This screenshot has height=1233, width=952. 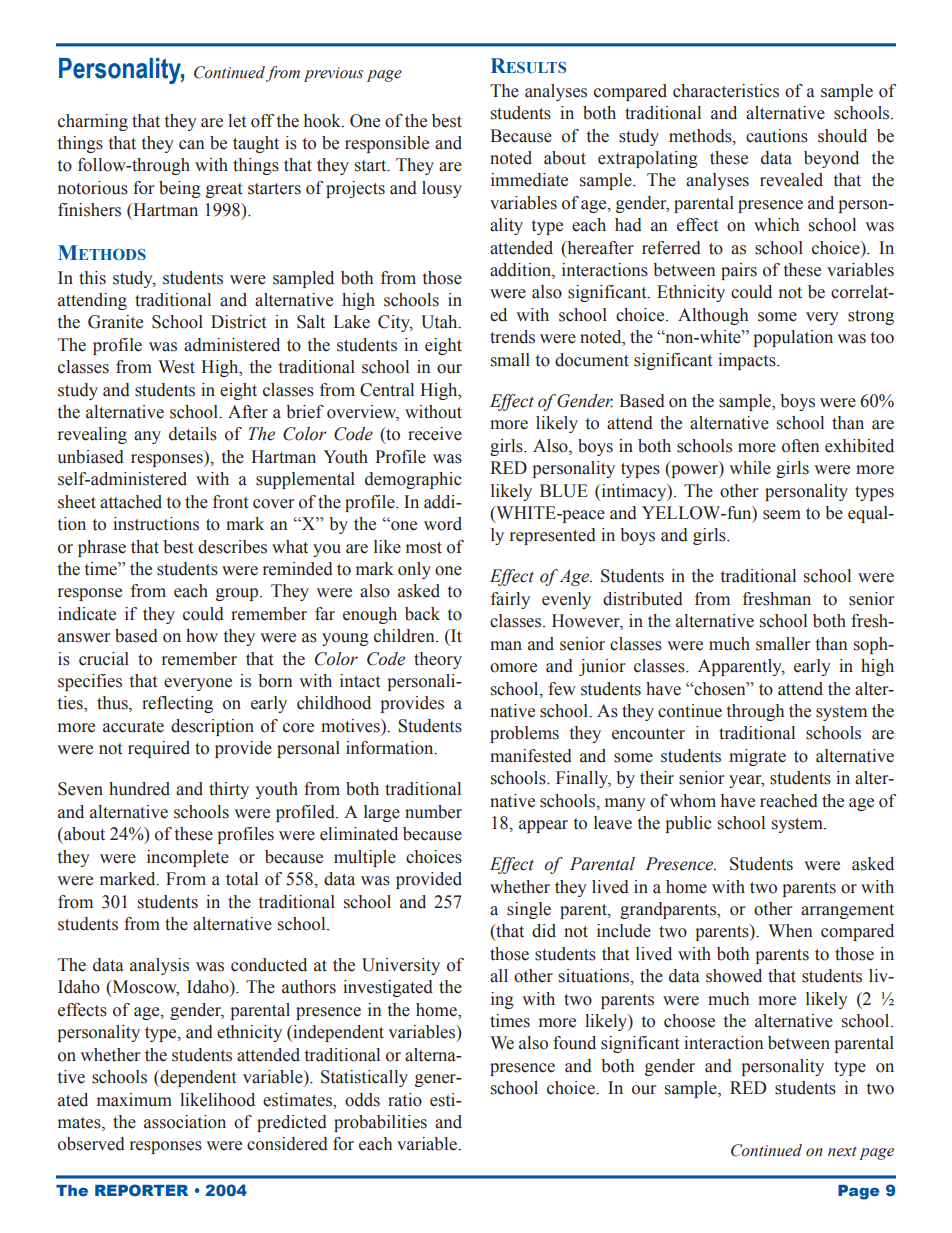 I want to click on REPORTER, so click(x=141, y=1190).
